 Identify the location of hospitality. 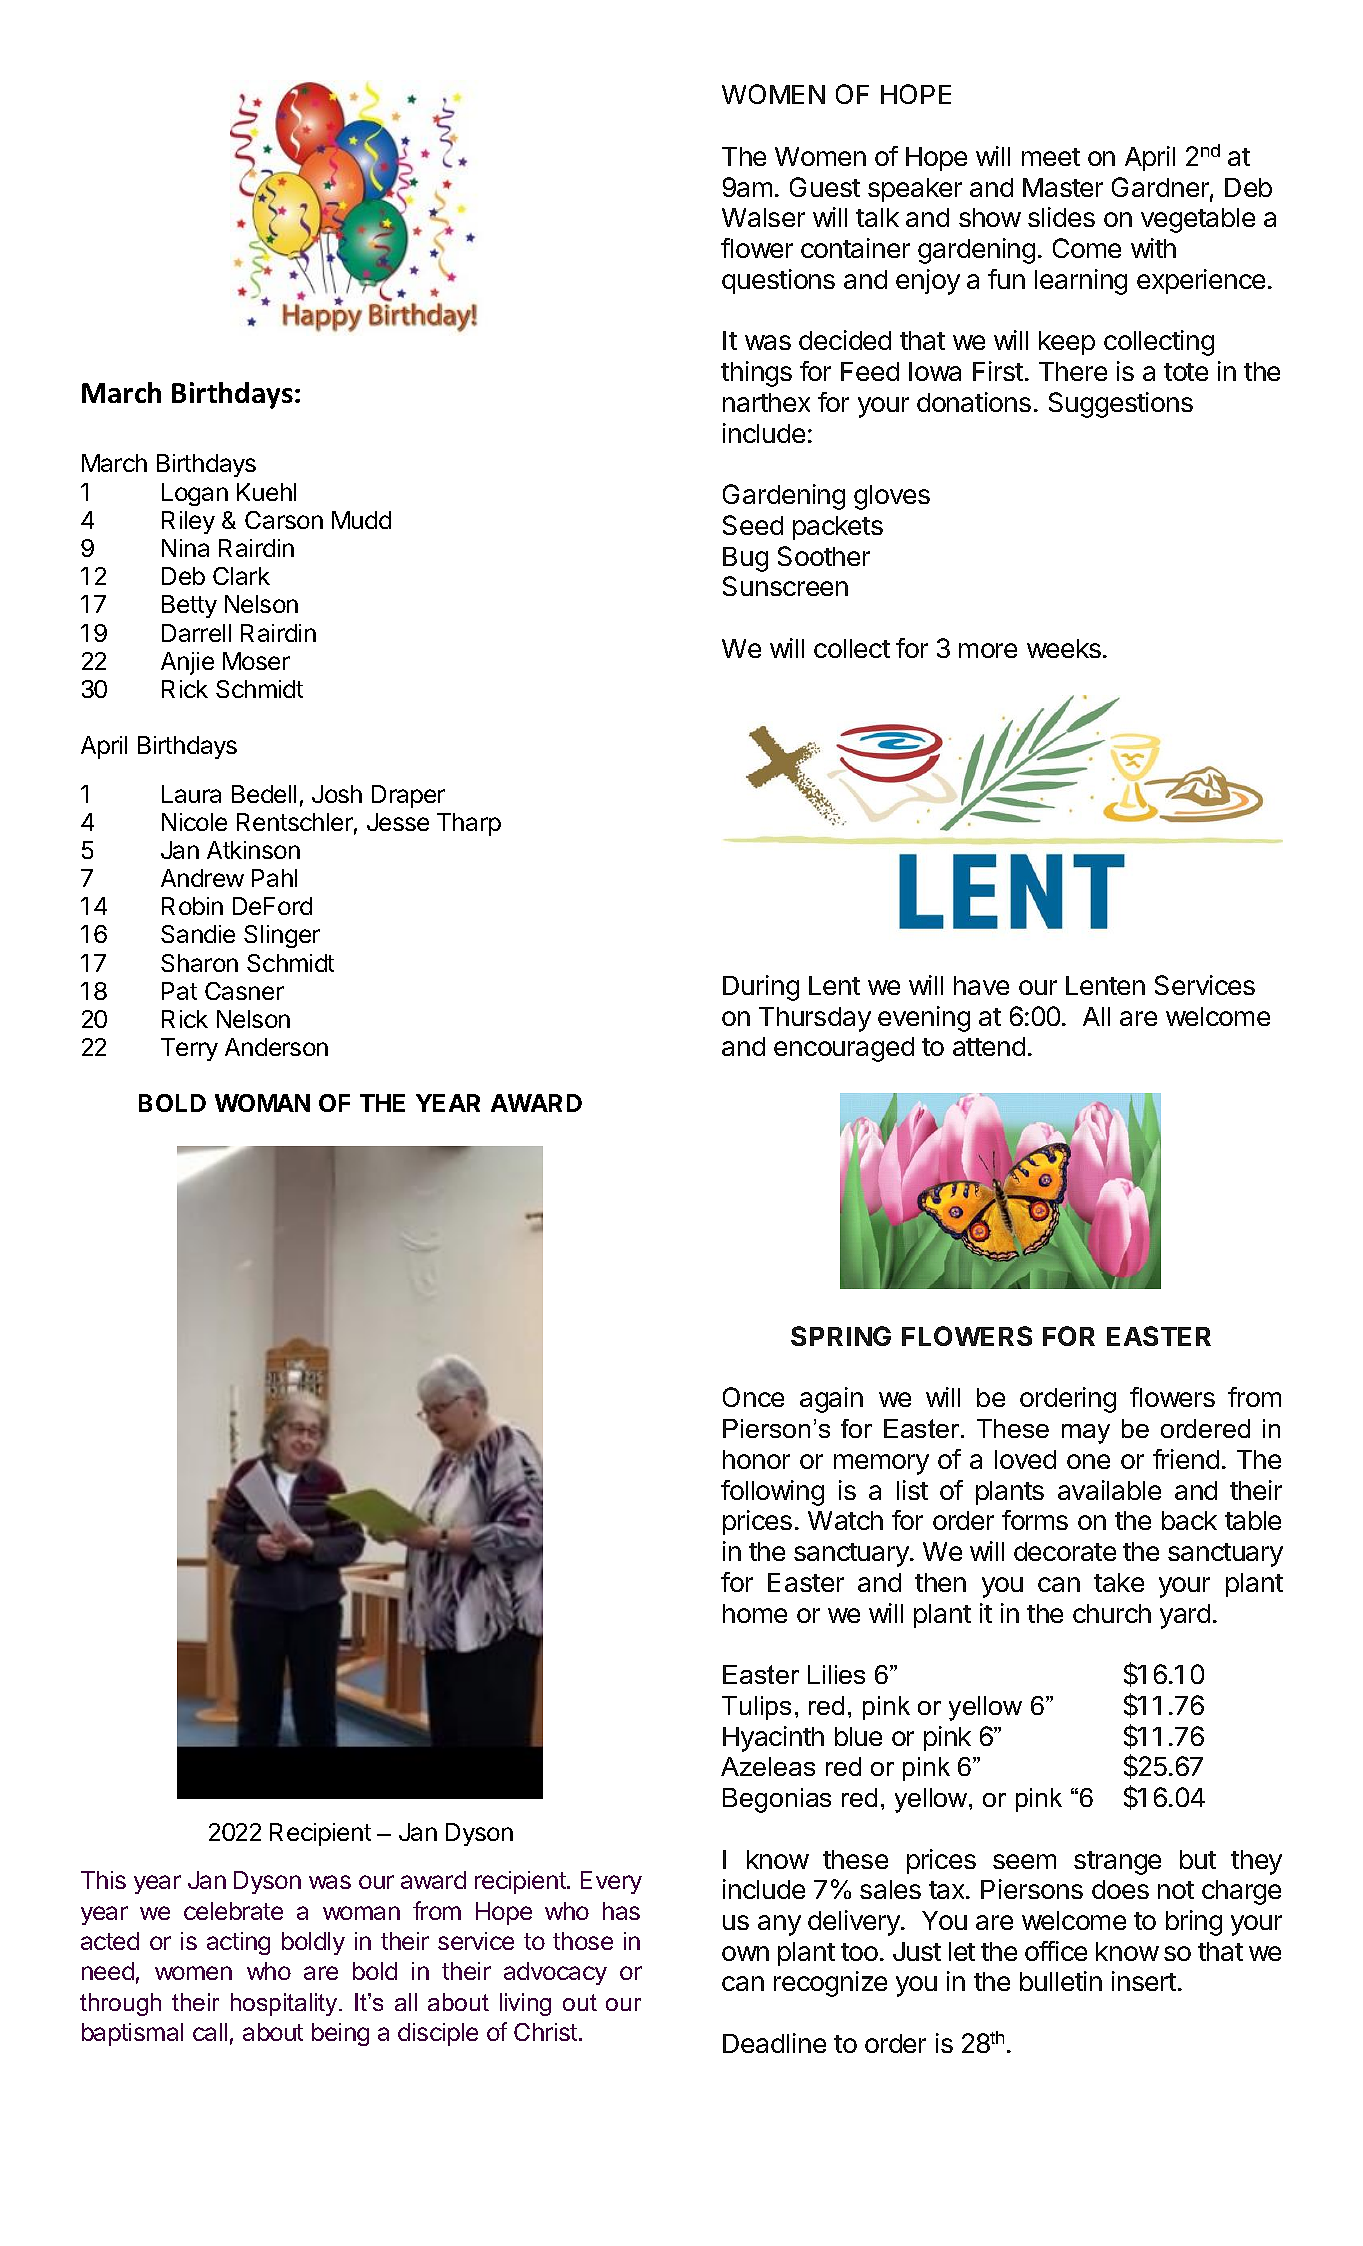
(285, 2004).
